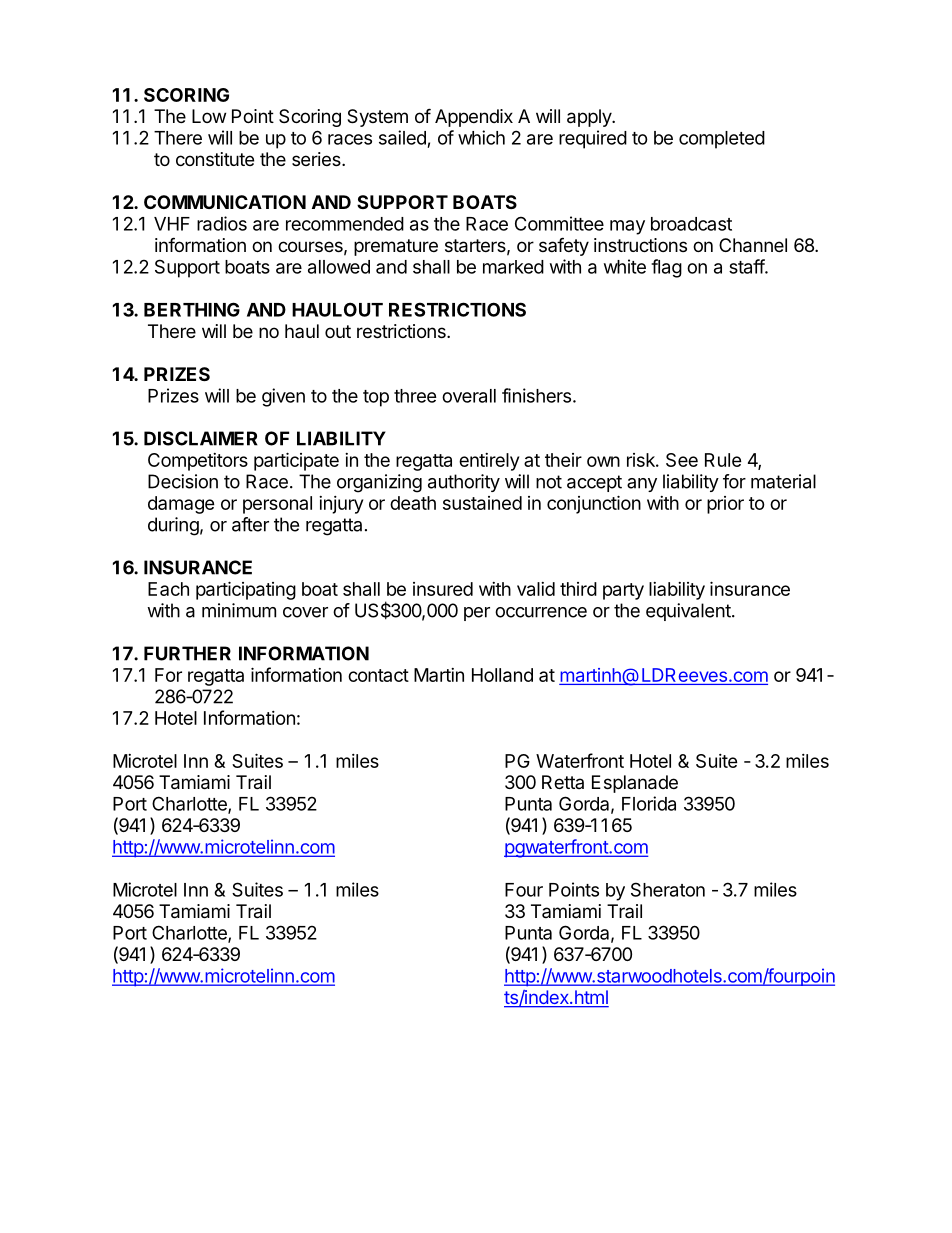 This screenshot has height=1233, width=952. What do you see at coordinates (187, 653) in the screenshot?
I see `FURTHER` at bounding box center [187, 653].
